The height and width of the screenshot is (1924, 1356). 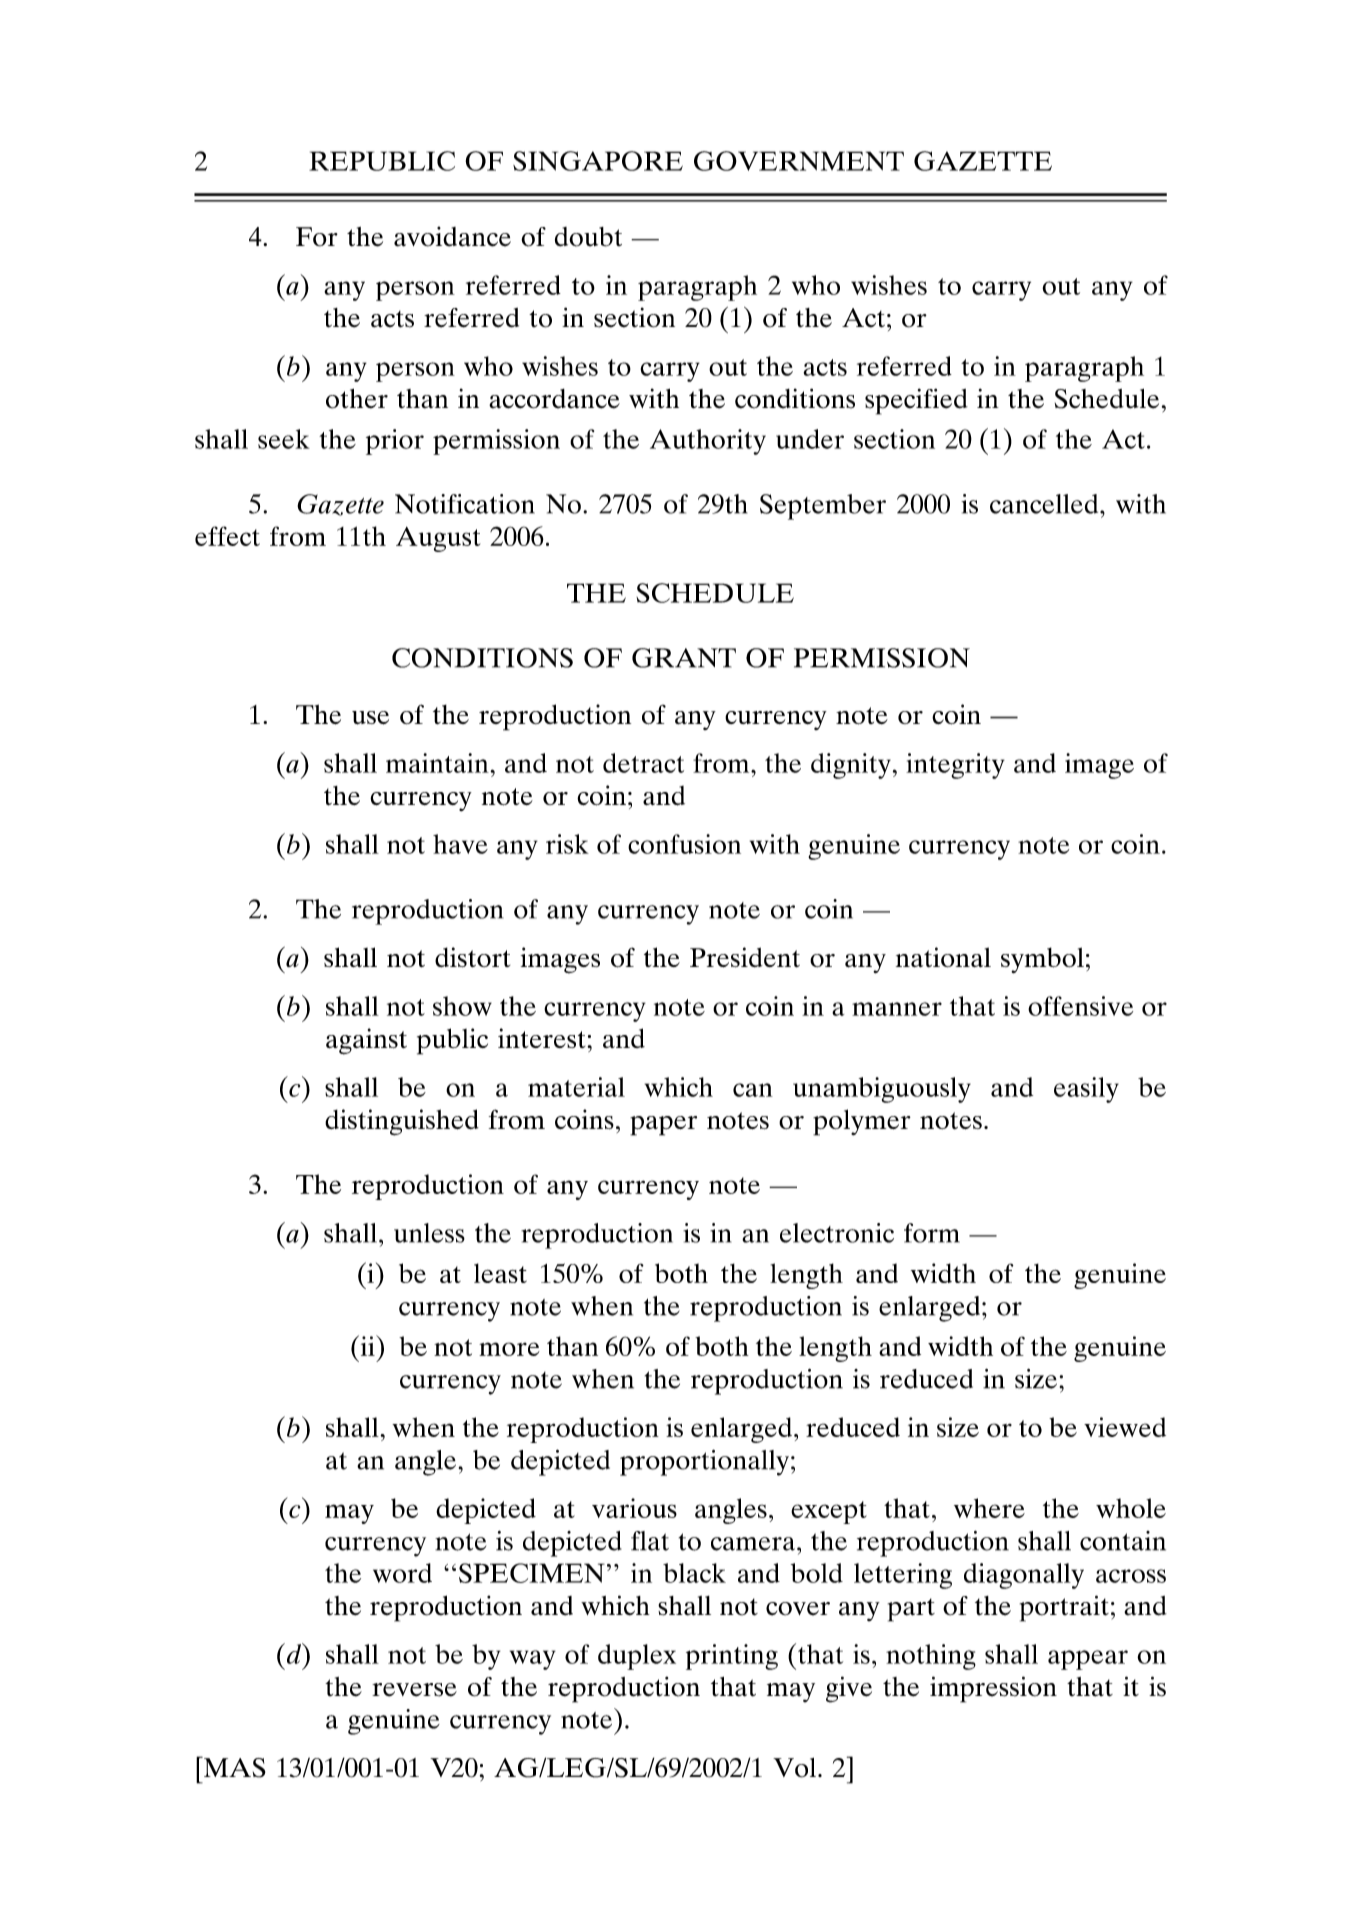 What do you see at coordinates (366, 1041) in the screenshot?
I see `against` at bounding box center [366, 1041].
